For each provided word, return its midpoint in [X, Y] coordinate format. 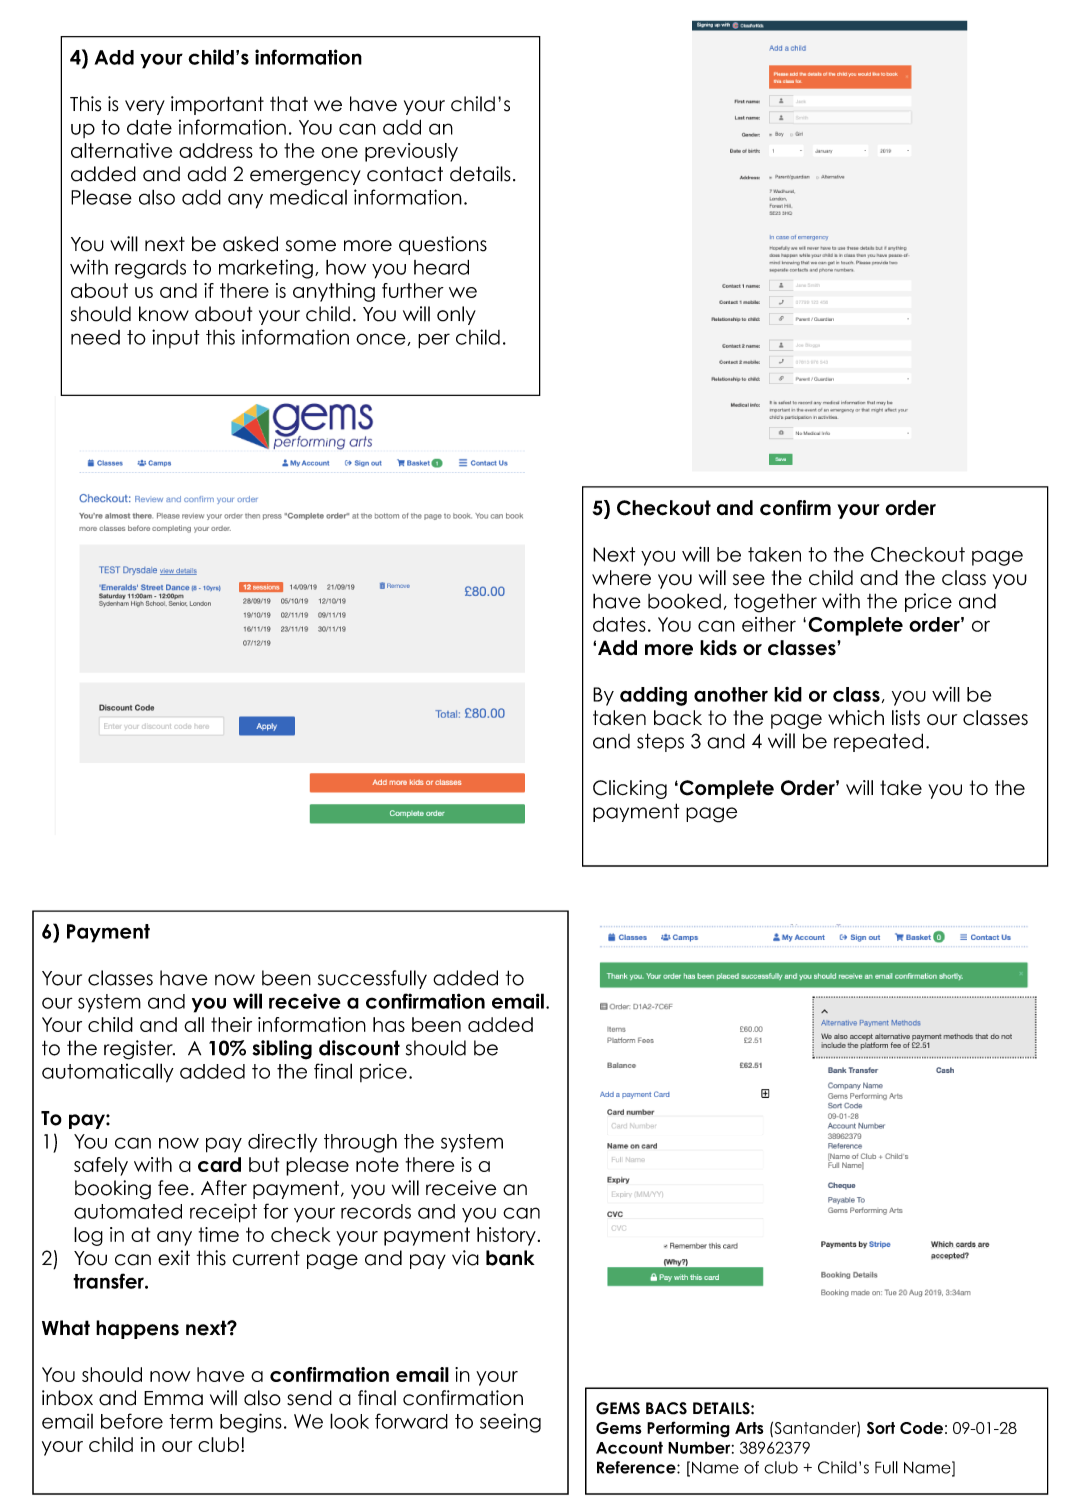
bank [510, 1258]
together [775, 603]
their [231, 1024]
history [506, 1236]
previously [411, 152]
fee [173, 1188]
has [389, 1024]
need [95, 337]
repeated [878, 742]
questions [443, 245]
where [621, 578]
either [769, 624]
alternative [121, 150]
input [176, 338]
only [456, 315]
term [191, 1421]
